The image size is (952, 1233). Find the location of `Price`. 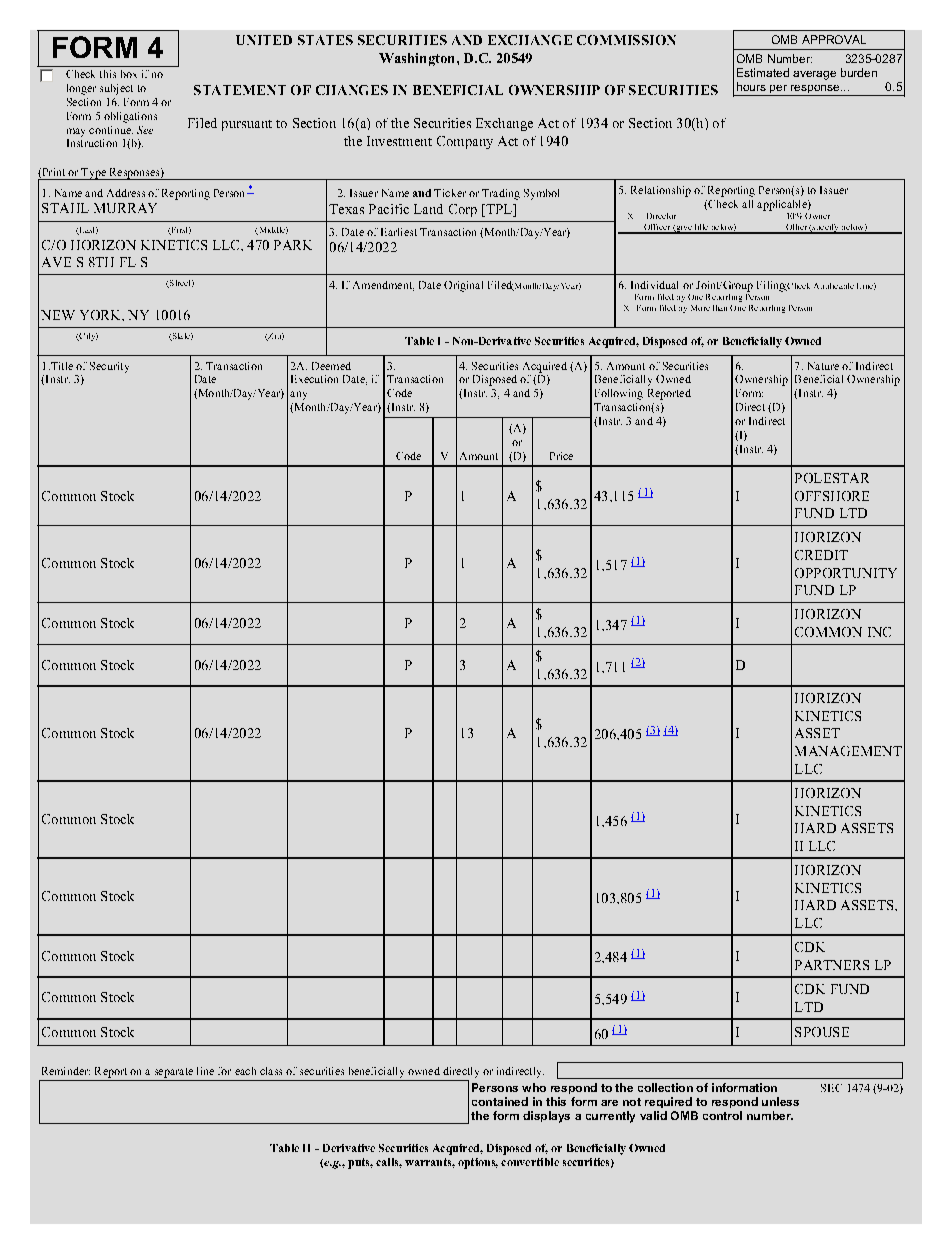

Price is located at coordinates (561, 456).
